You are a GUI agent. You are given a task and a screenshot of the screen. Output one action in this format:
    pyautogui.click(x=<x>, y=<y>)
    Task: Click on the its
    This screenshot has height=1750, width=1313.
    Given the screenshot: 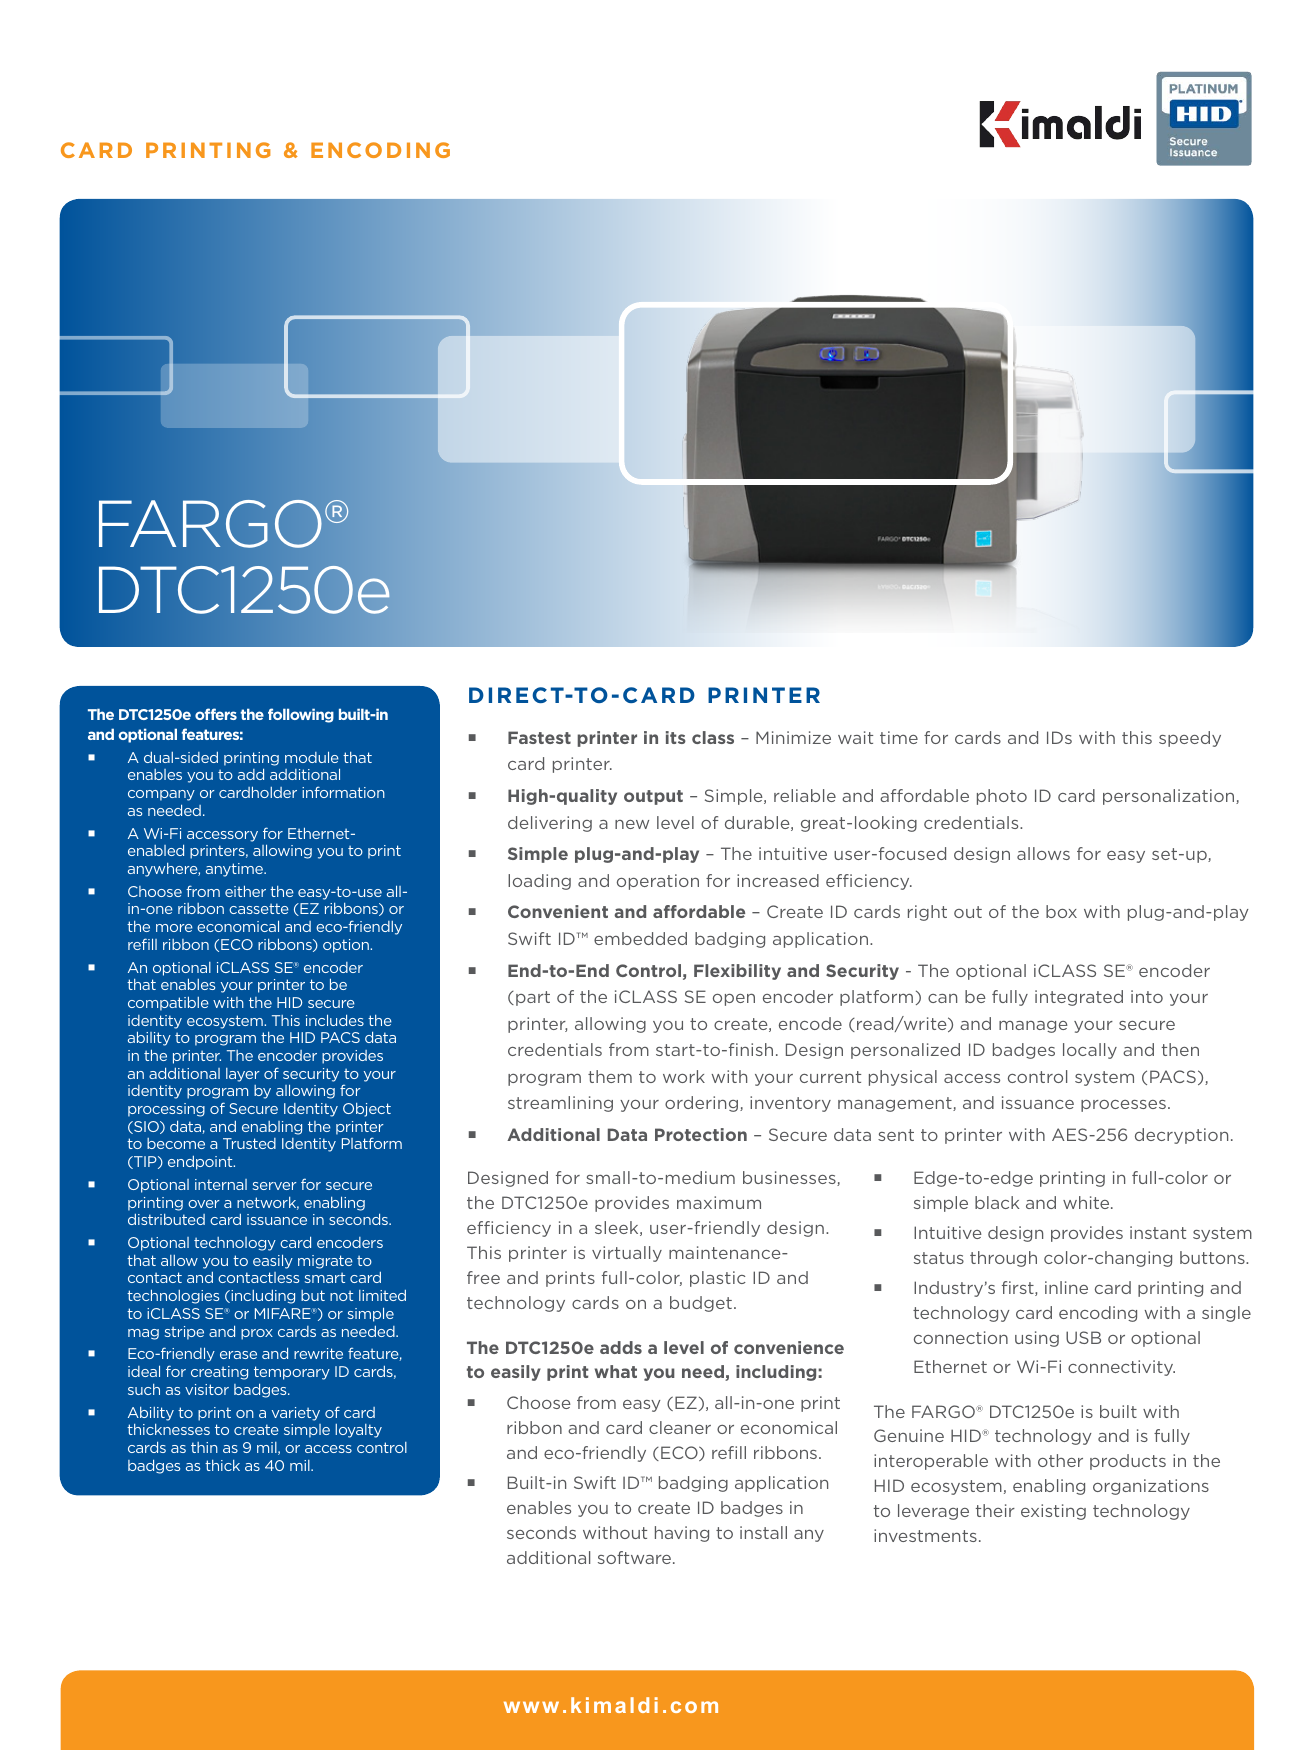 What is the action you would take?
    pyautogui.click(x=676, y=737)
